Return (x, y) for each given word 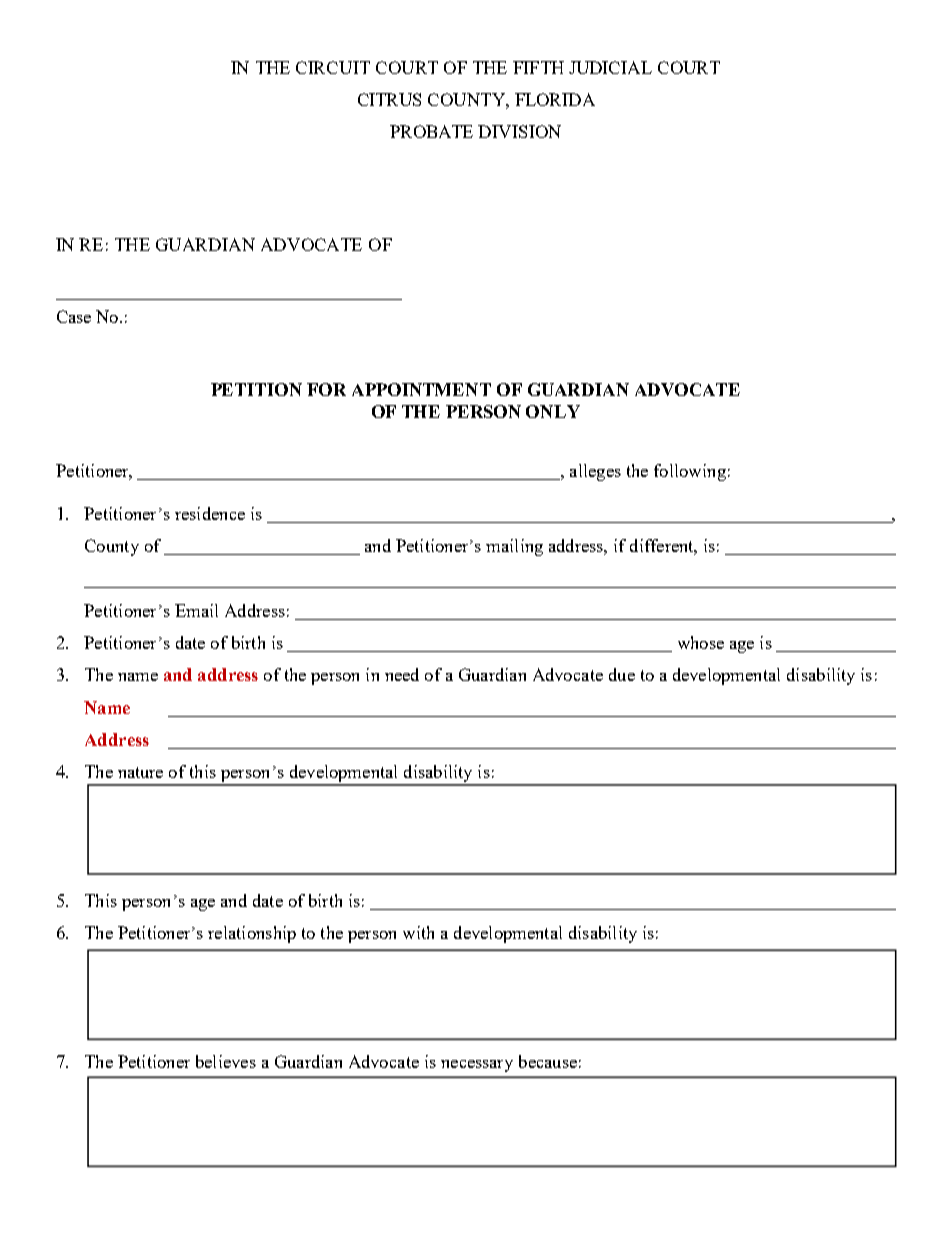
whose (701, 642)
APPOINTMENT (421, 389)
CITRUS (389, 99)
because (548, 1061)
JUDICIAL (610, 67)
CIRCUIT (333, 67)
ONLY (553, 411)
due (622, 674)
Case (74, 316)
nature (140, 772)
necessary (477, 1066)
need (402, 674)
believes (226, 1061)
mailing (514, 547)
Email (196, 610)
